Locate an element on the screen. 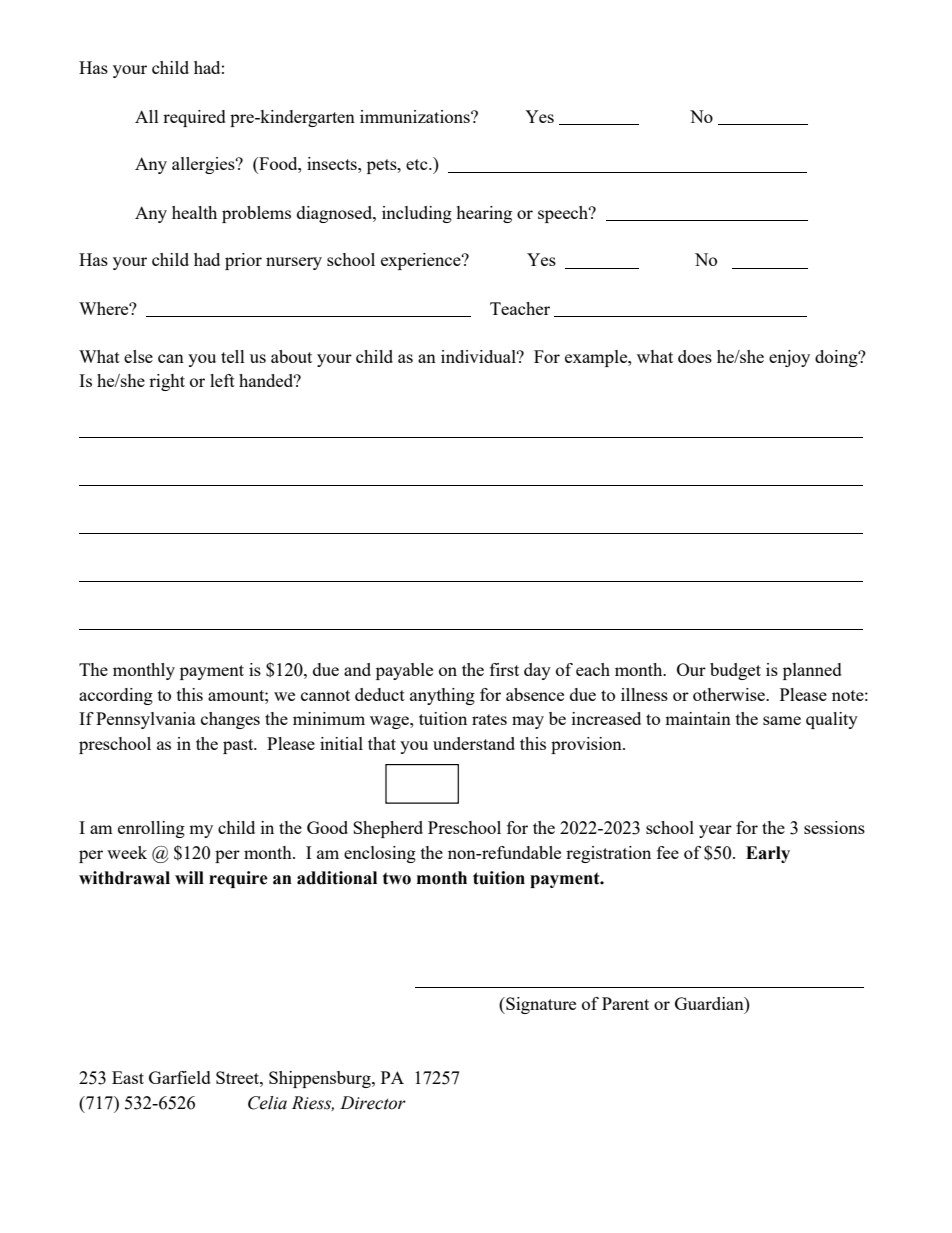  according is located at coordinates (116, 696).
